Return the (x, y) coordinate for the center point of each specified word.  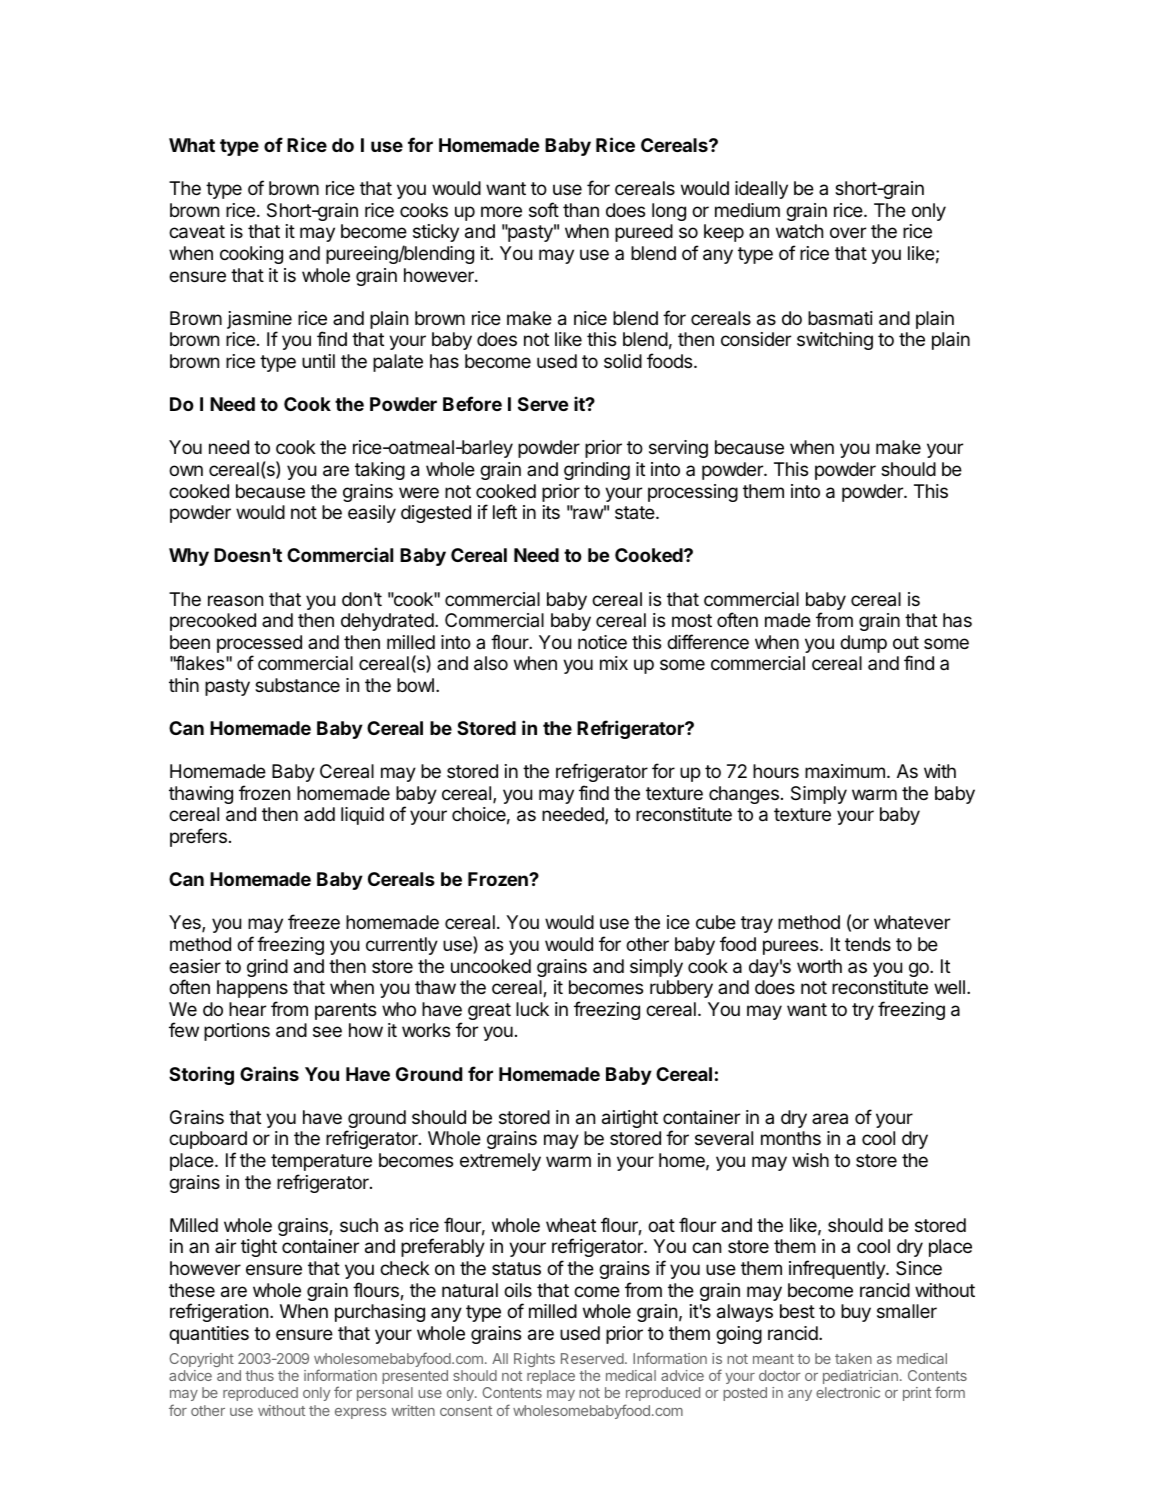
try (863, 1011)
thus (259, 1375)
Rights (534, 1360)
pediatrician (860, 1377)
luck (532, 1009)
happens (252, 989)
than (581, 210)
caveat (197, 232)
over (848, 232)
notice (602, 642)
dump (863, 644)
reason (235, 601)
